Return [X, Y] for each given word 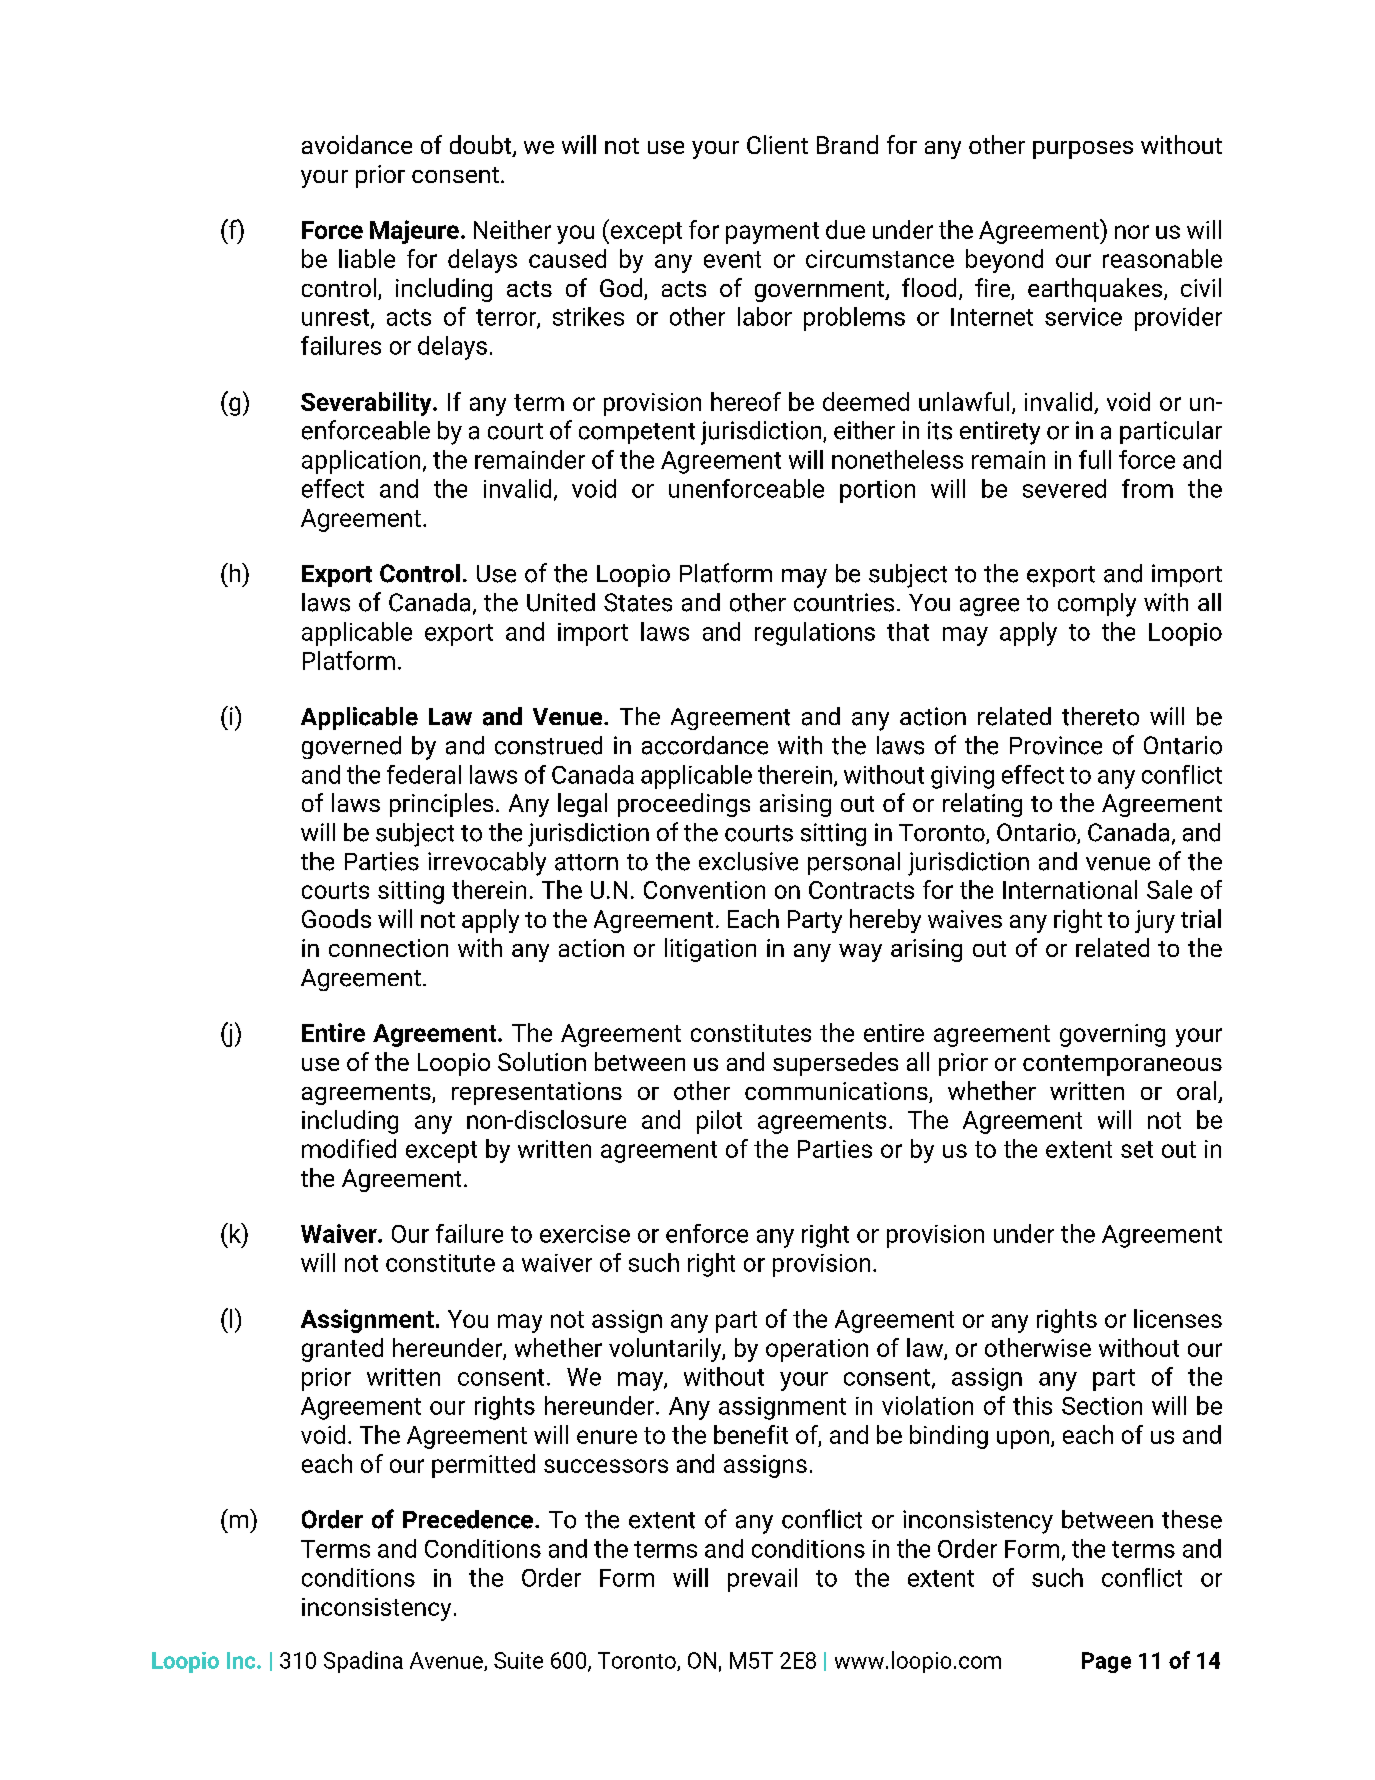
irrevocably [487, 864]
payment [772, 233]
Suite [518, 1660]
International [1070, 889]
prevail [762, 1580]
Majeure [414, 232]
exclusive [748, 861]
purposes [1083, 150]
